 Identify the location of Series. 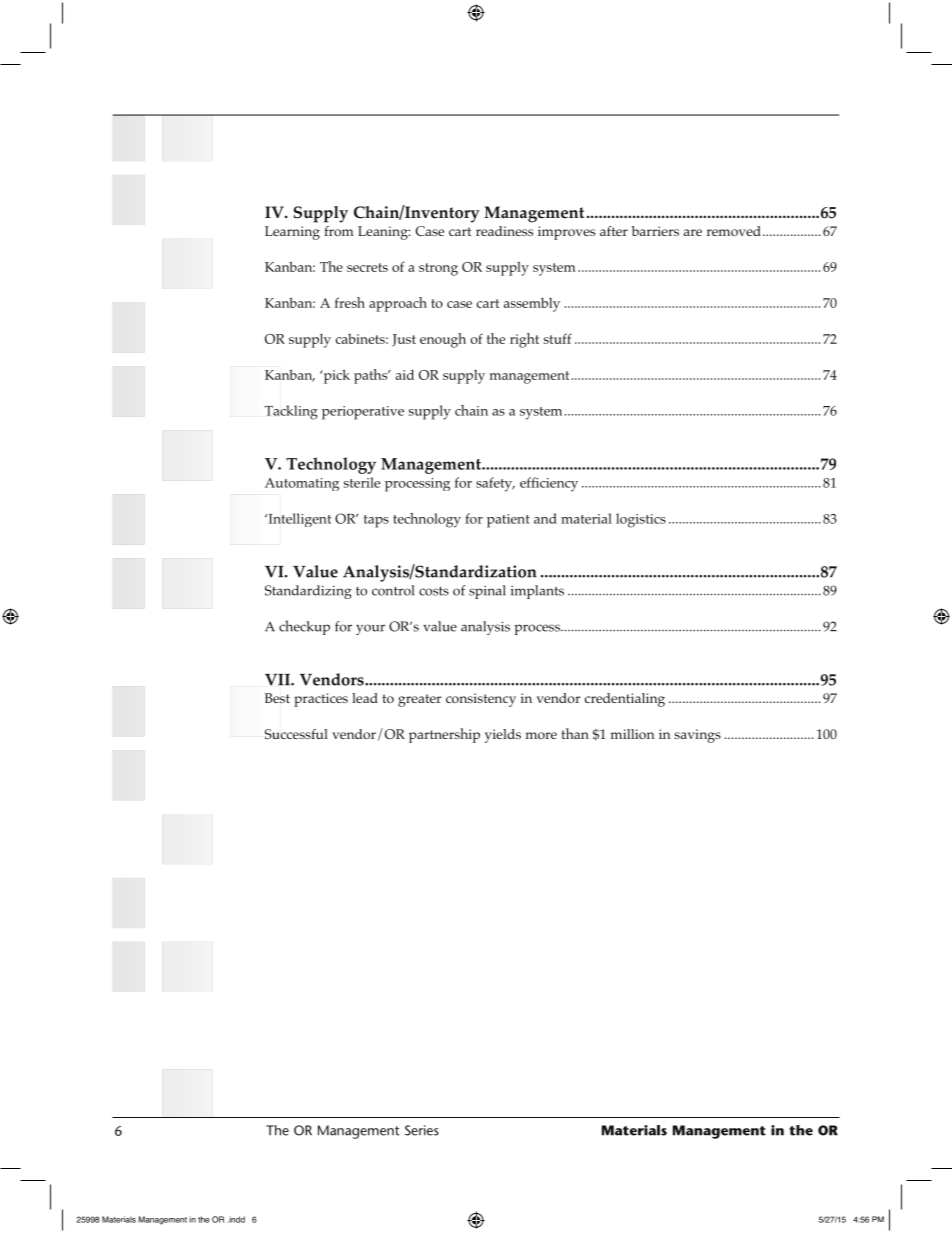
(422, 1130).
